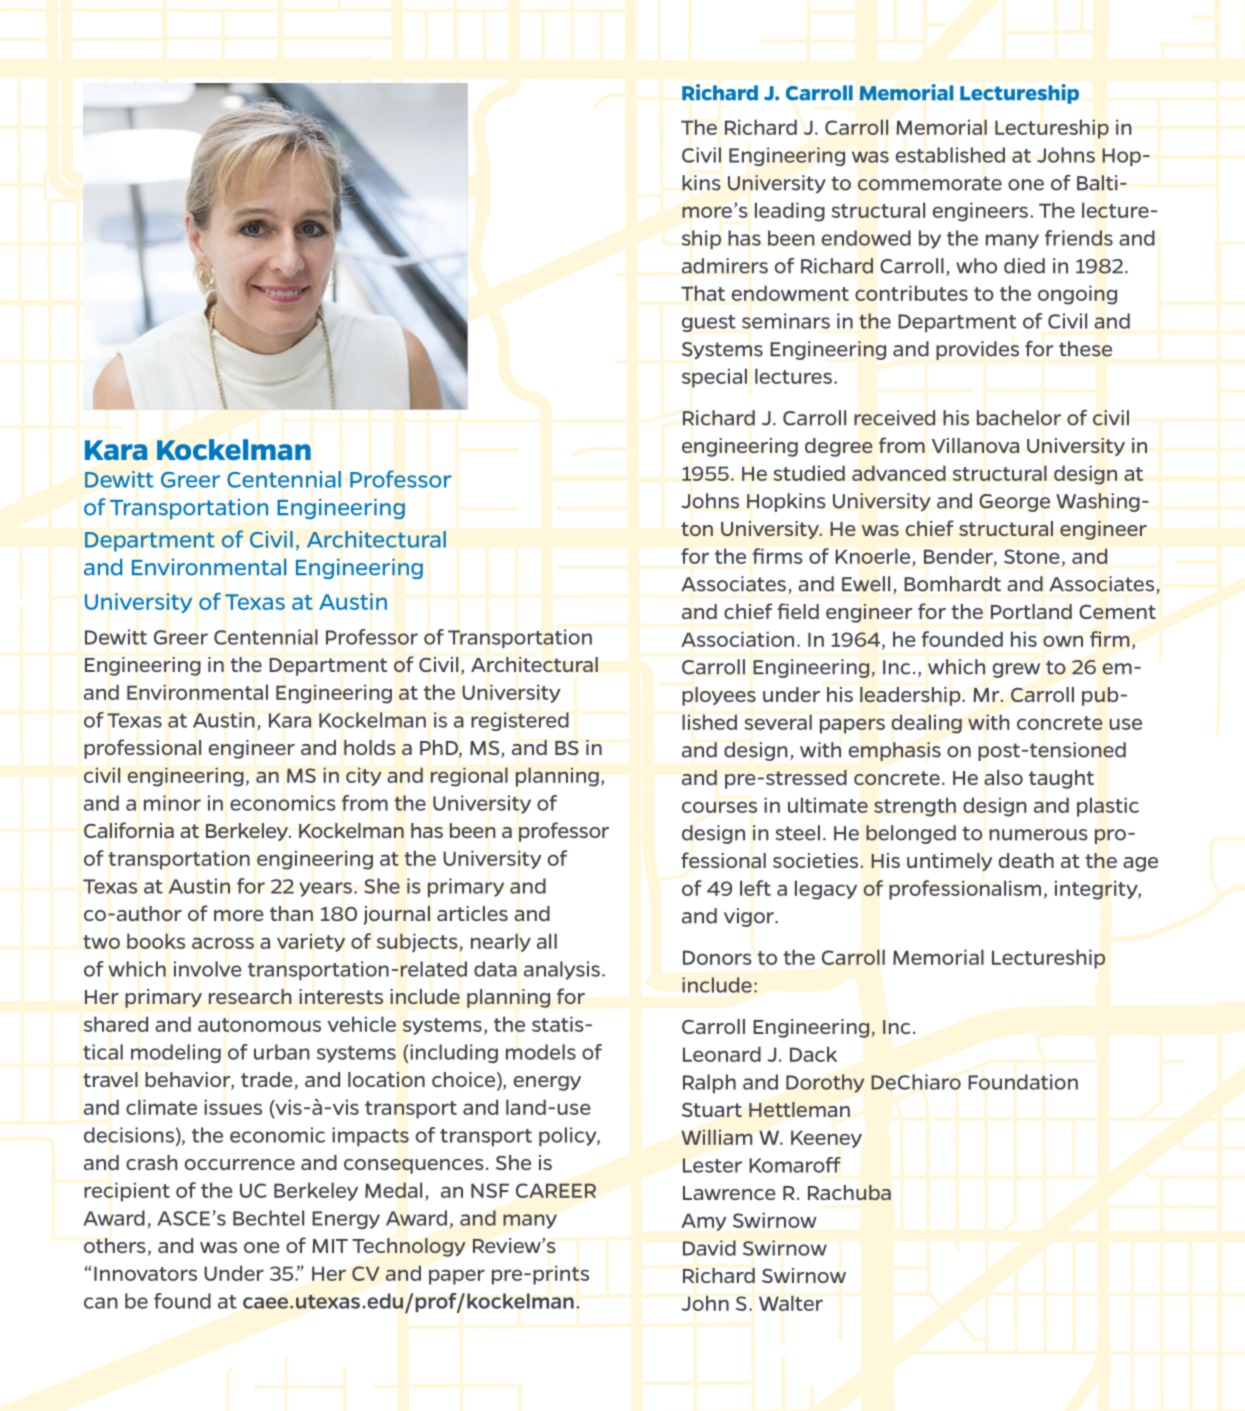 Image resolution: width=1245 pixels, height=1411 pixels. Describe the element at coordinates (370, 747) in the image. I see `holds` at that location.
